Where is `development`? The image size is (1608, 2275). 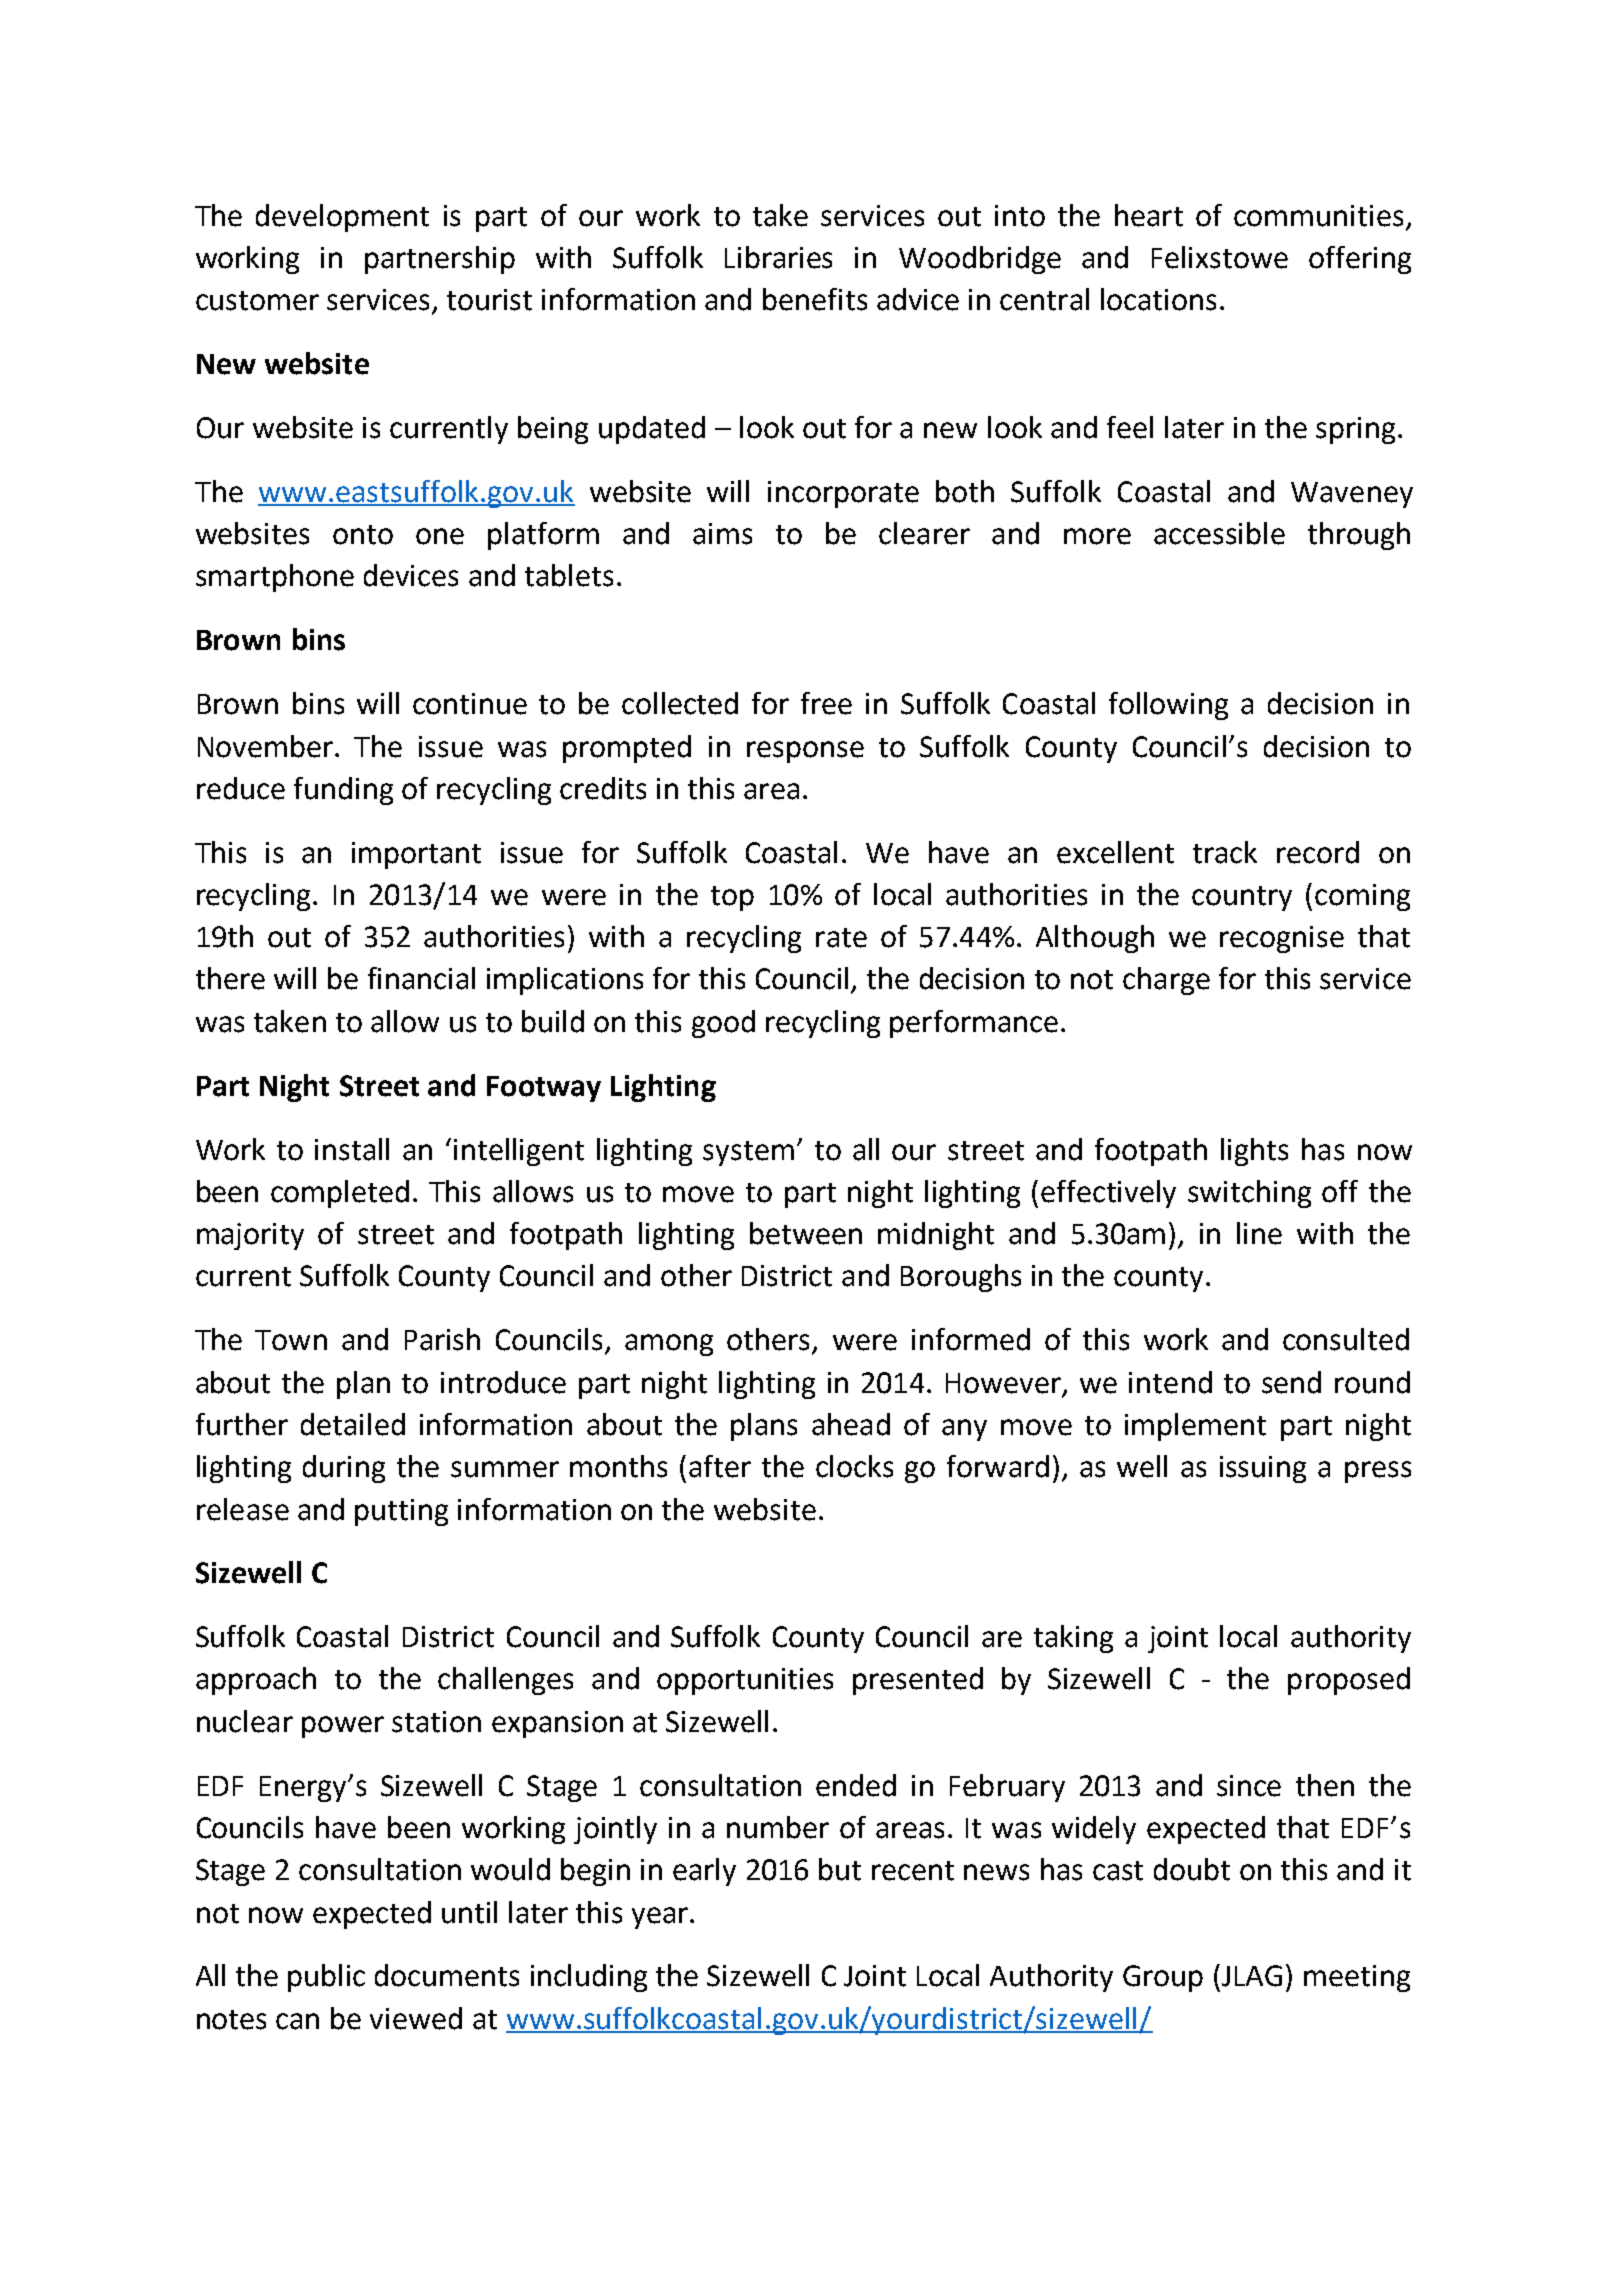
development is located at coordinates (342, 218).
